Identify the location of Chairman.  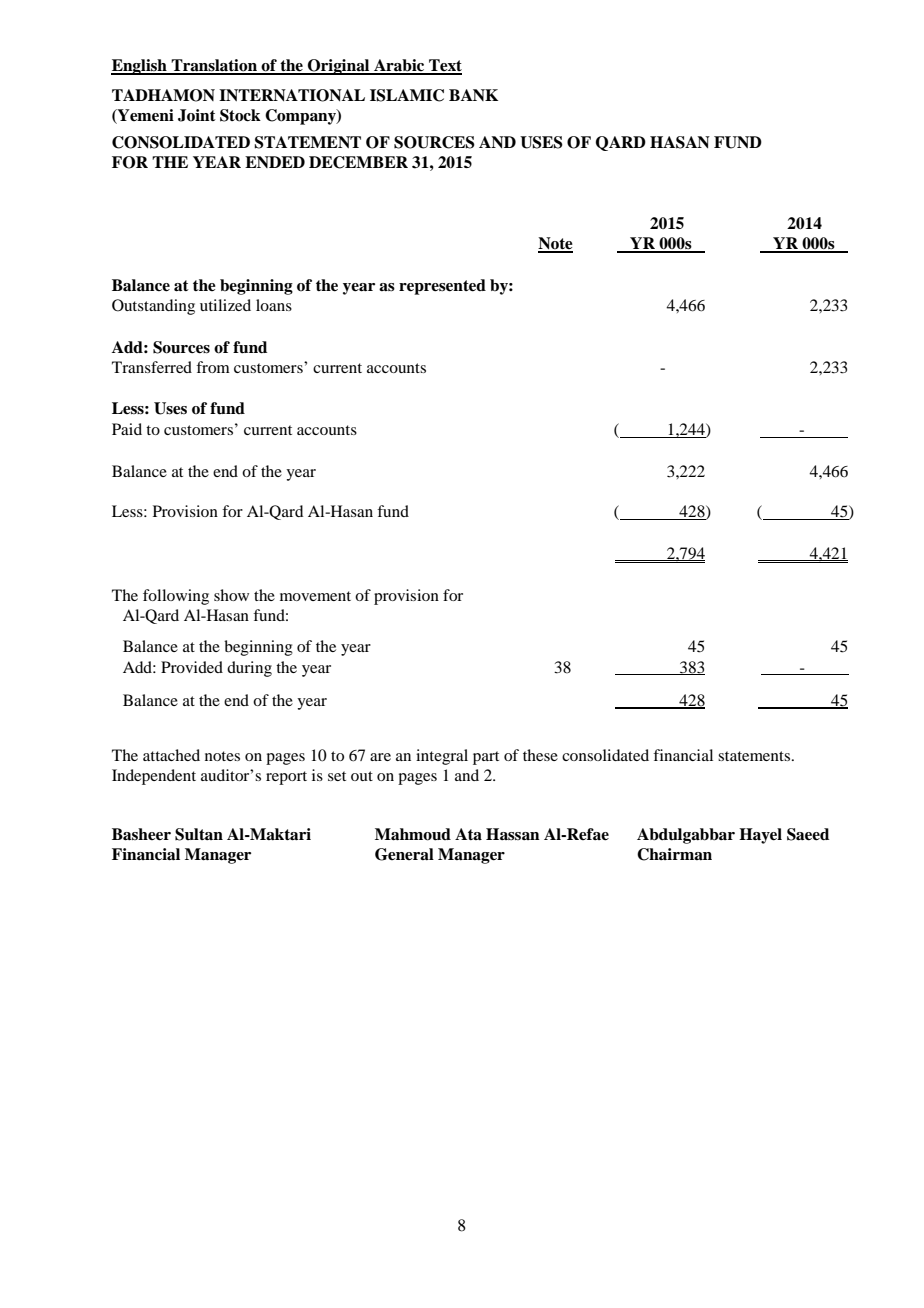
(674, 854).
